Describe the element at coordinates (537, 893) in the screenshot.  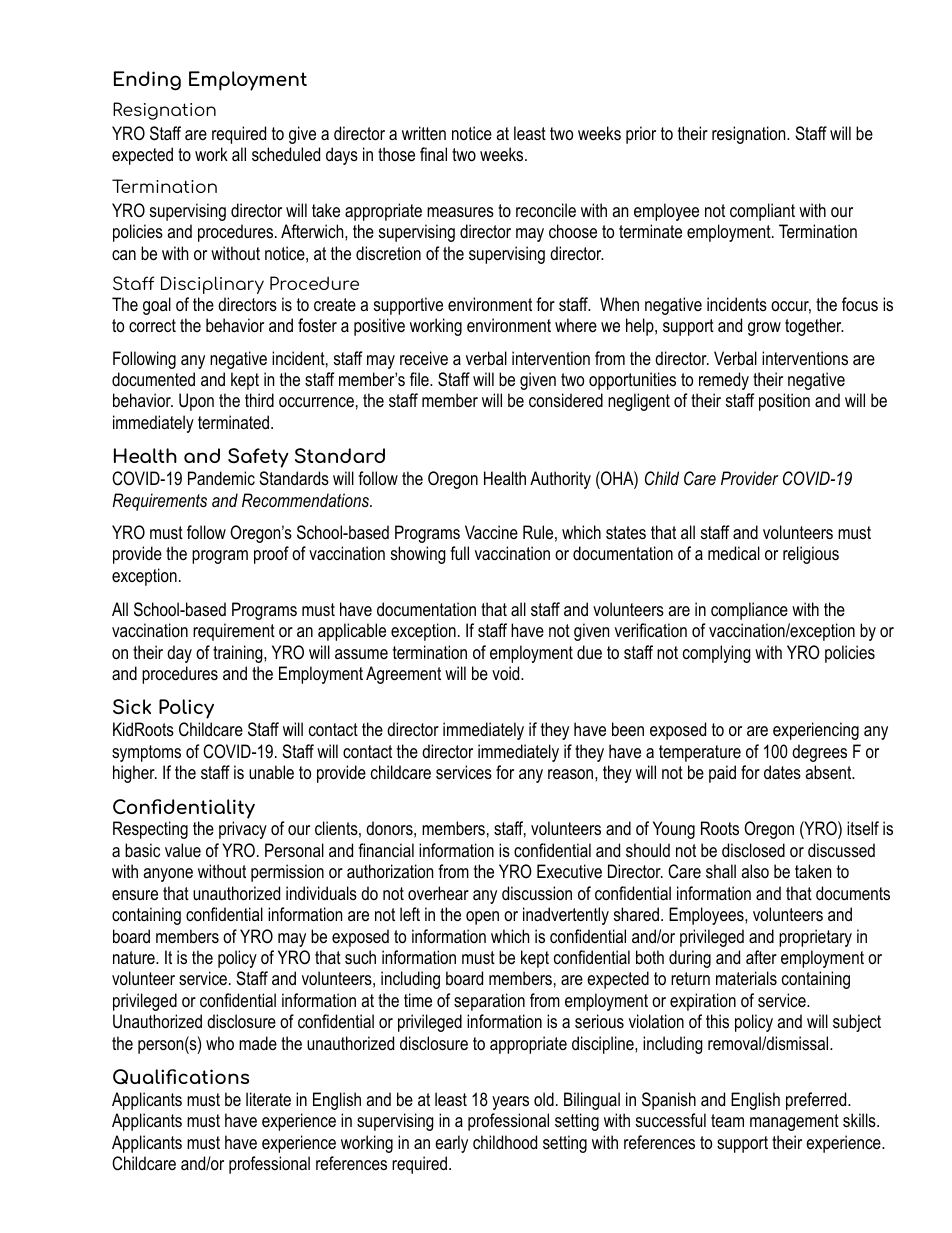
I see `discussion` at that location.
